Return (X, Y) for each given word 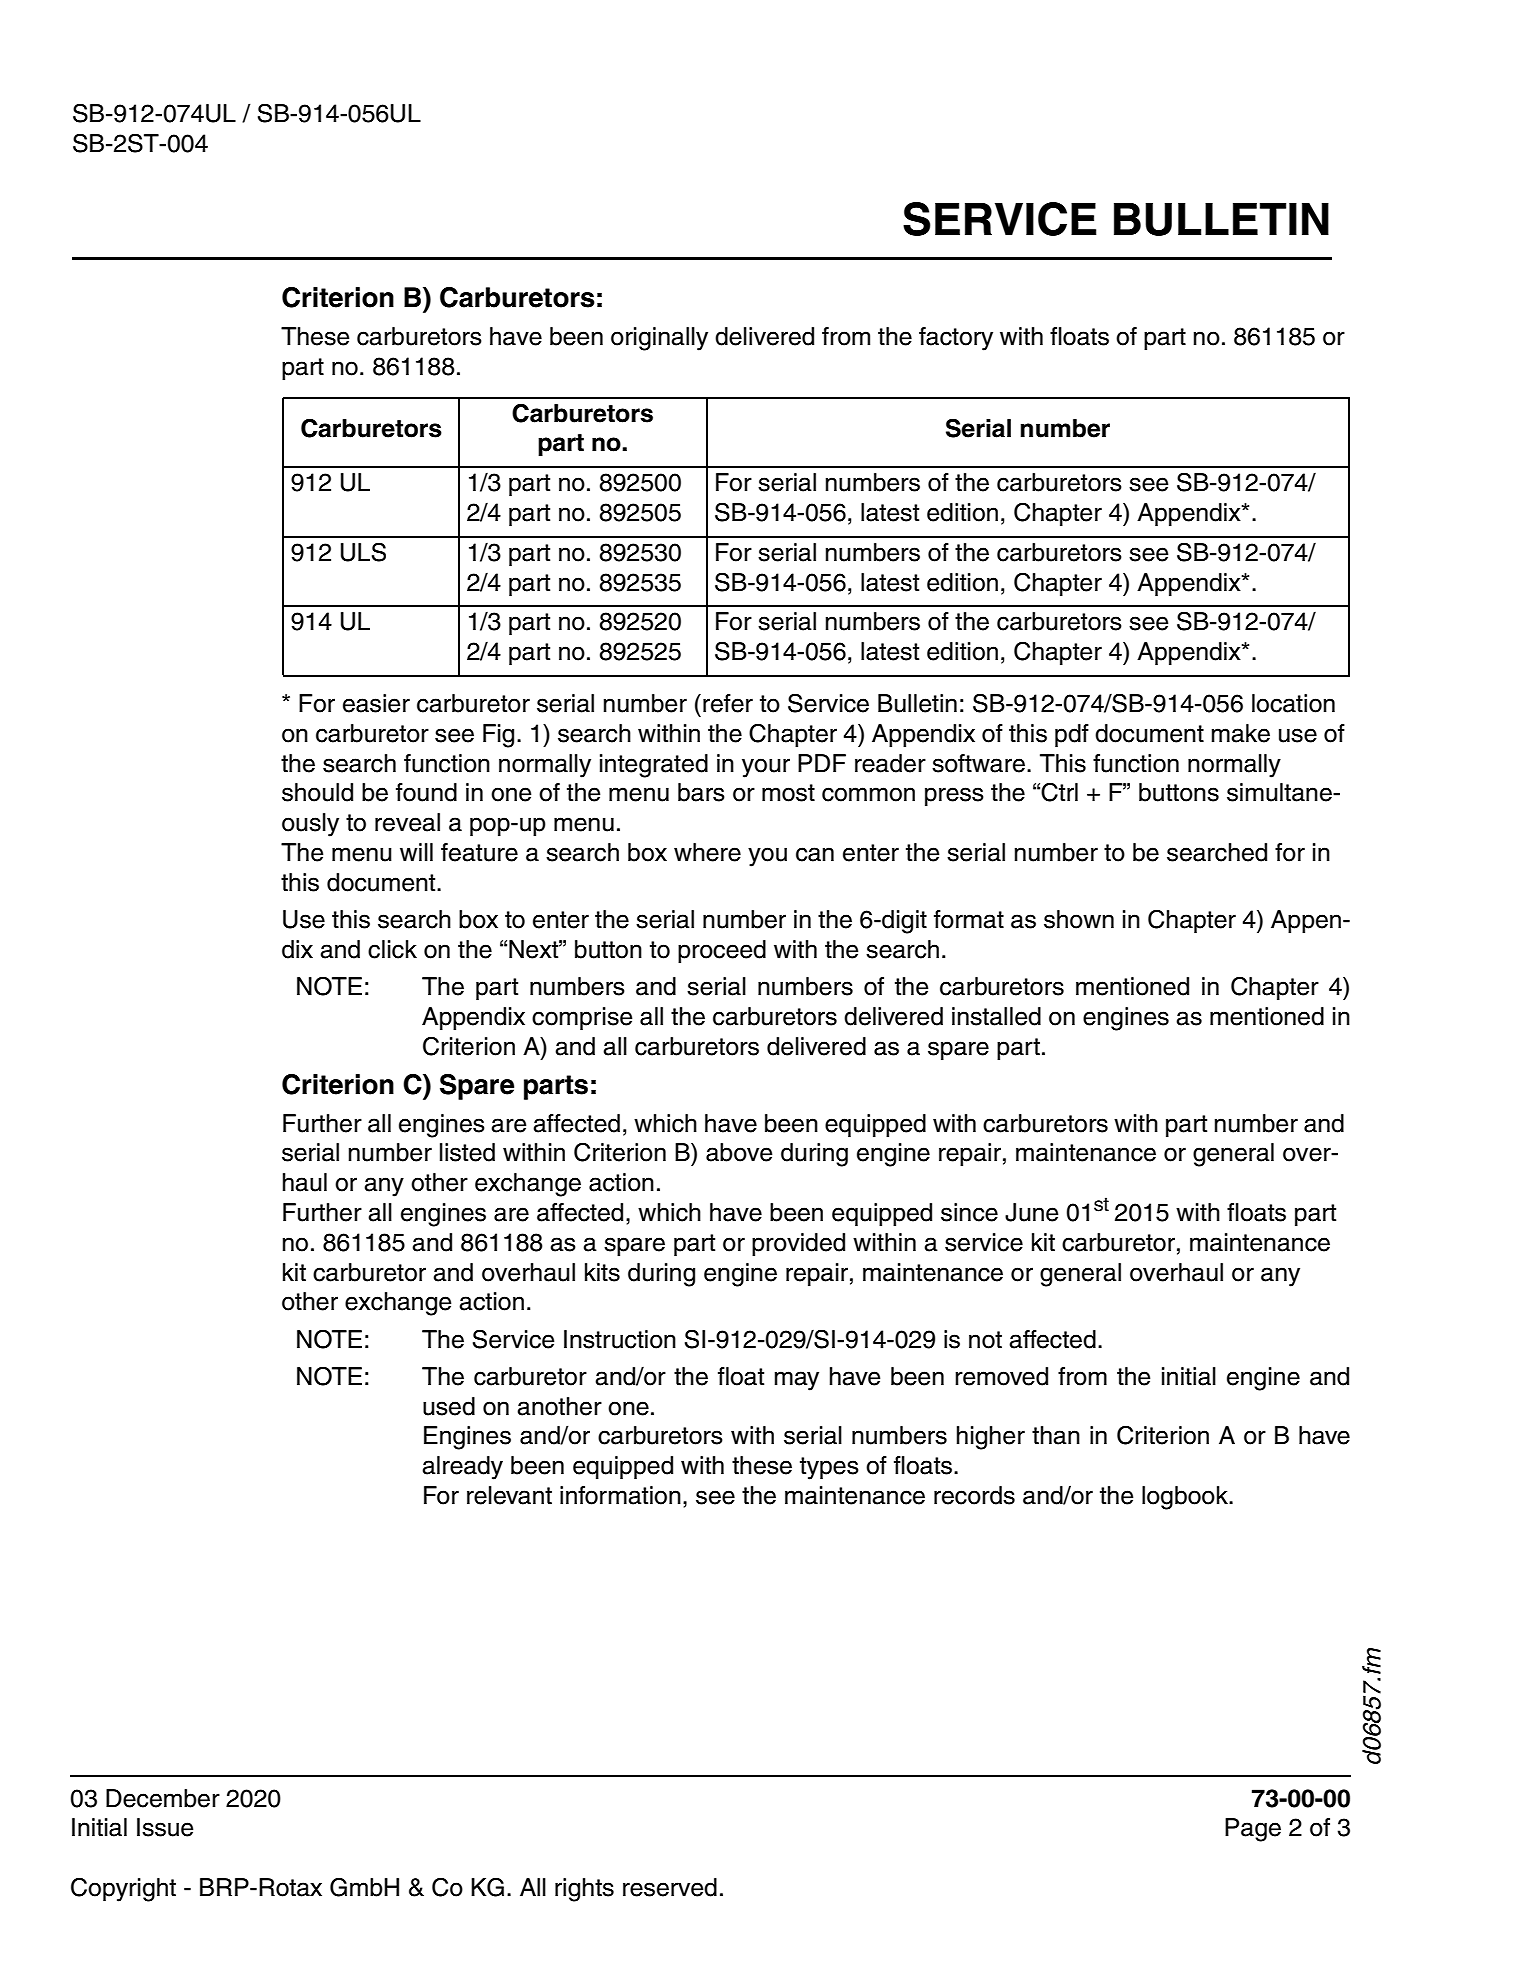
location (1293, 703)
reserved (670, 1887)
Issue (165, 1827)
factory (956, 339)
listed (467, 1152)
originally (659, 339)
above (739, 1152)
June (1031, 1212)
